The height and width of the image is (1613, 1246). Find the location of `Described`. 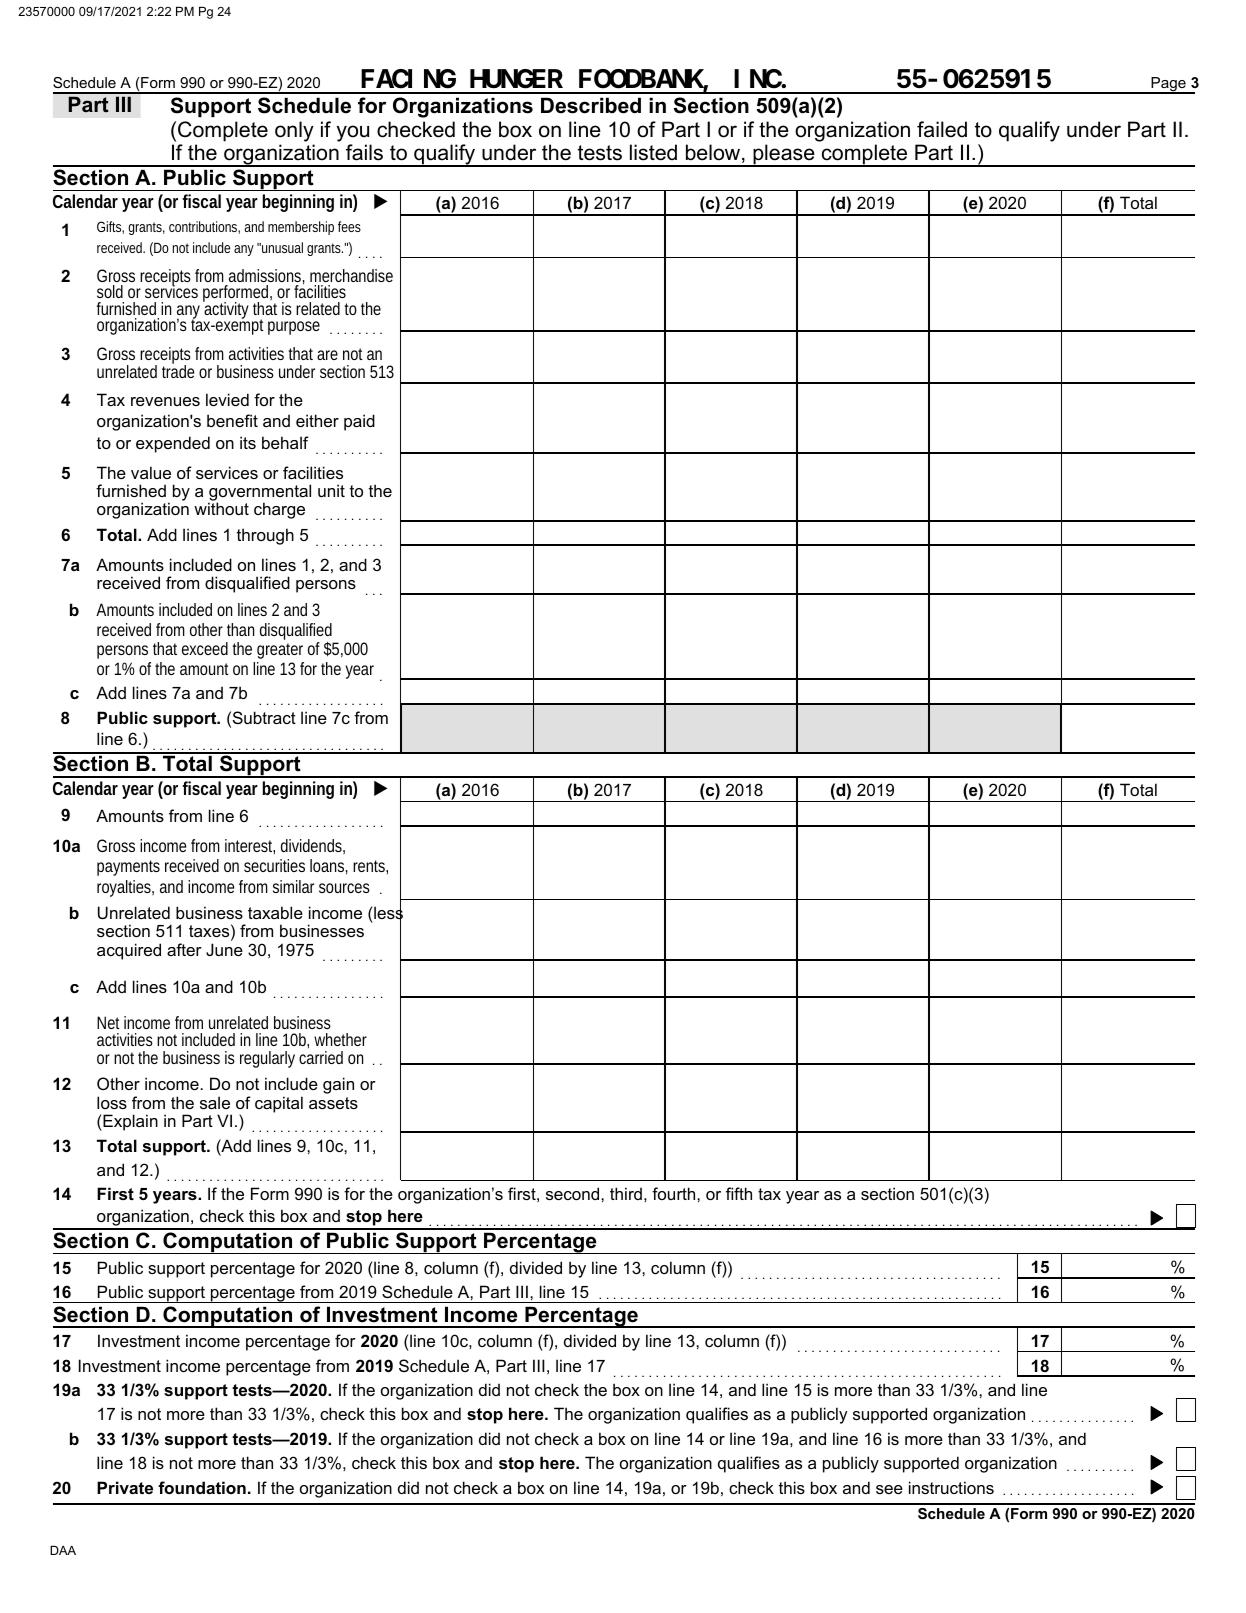

Described is located at coordinates (591, 105).
